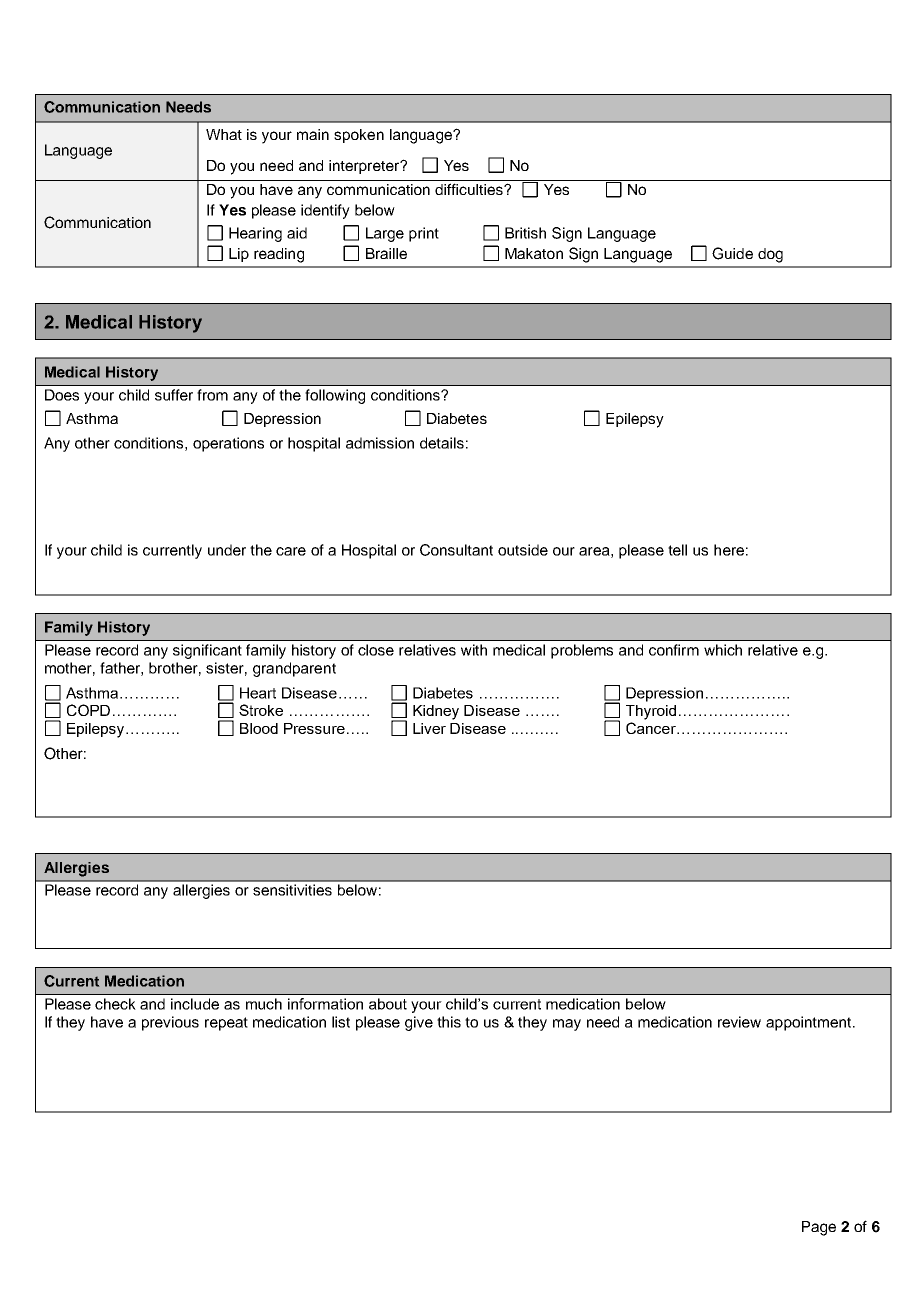 The width and height of the screenshot is (924, 1308). What do you see at coordinates (732, 253) in the screenshot?
I see `Guide` at bounding box center [732, 253].
